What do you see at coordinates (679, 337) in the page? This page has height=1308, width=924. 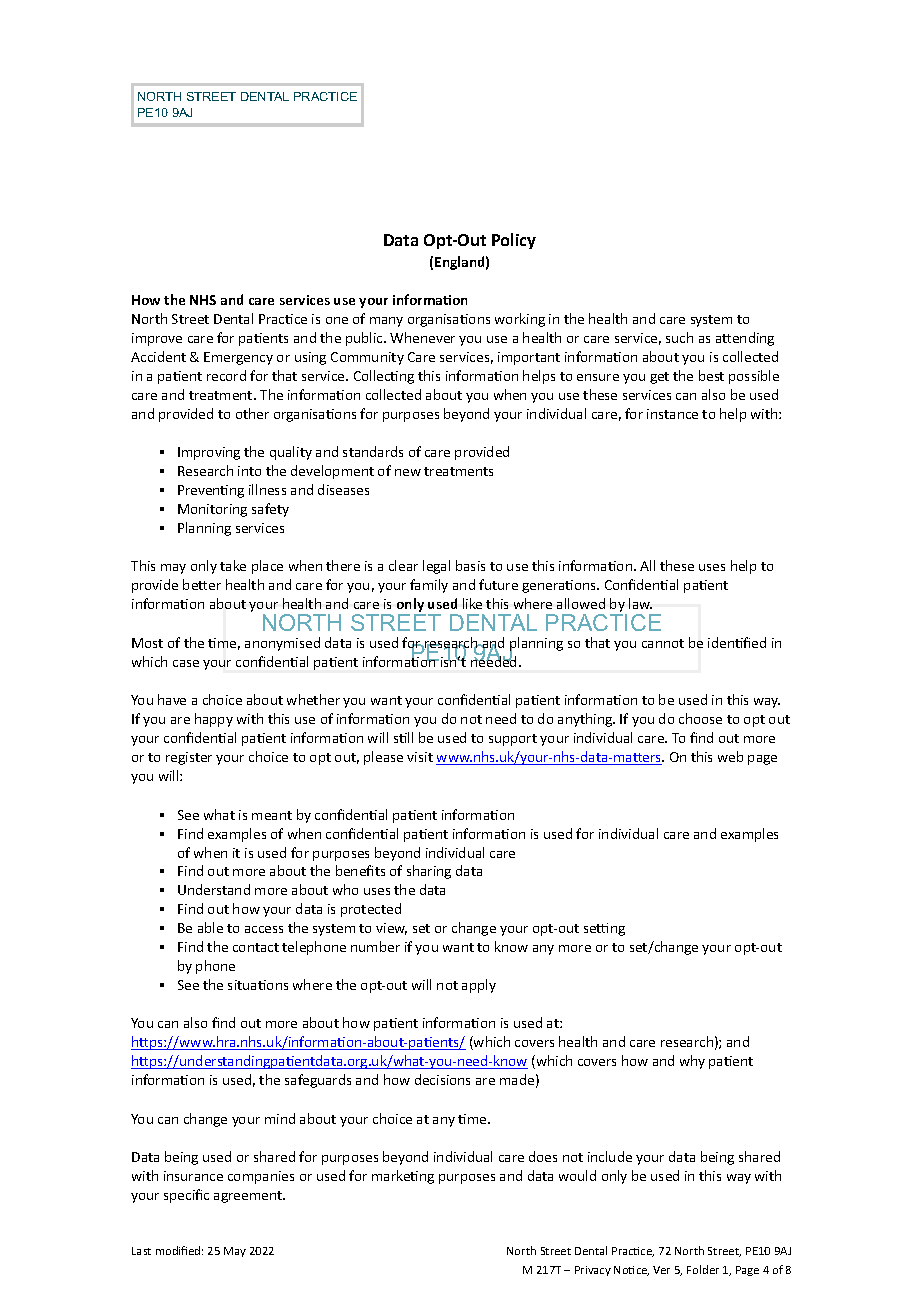 I see `such` at bounding box center [679, 337].
